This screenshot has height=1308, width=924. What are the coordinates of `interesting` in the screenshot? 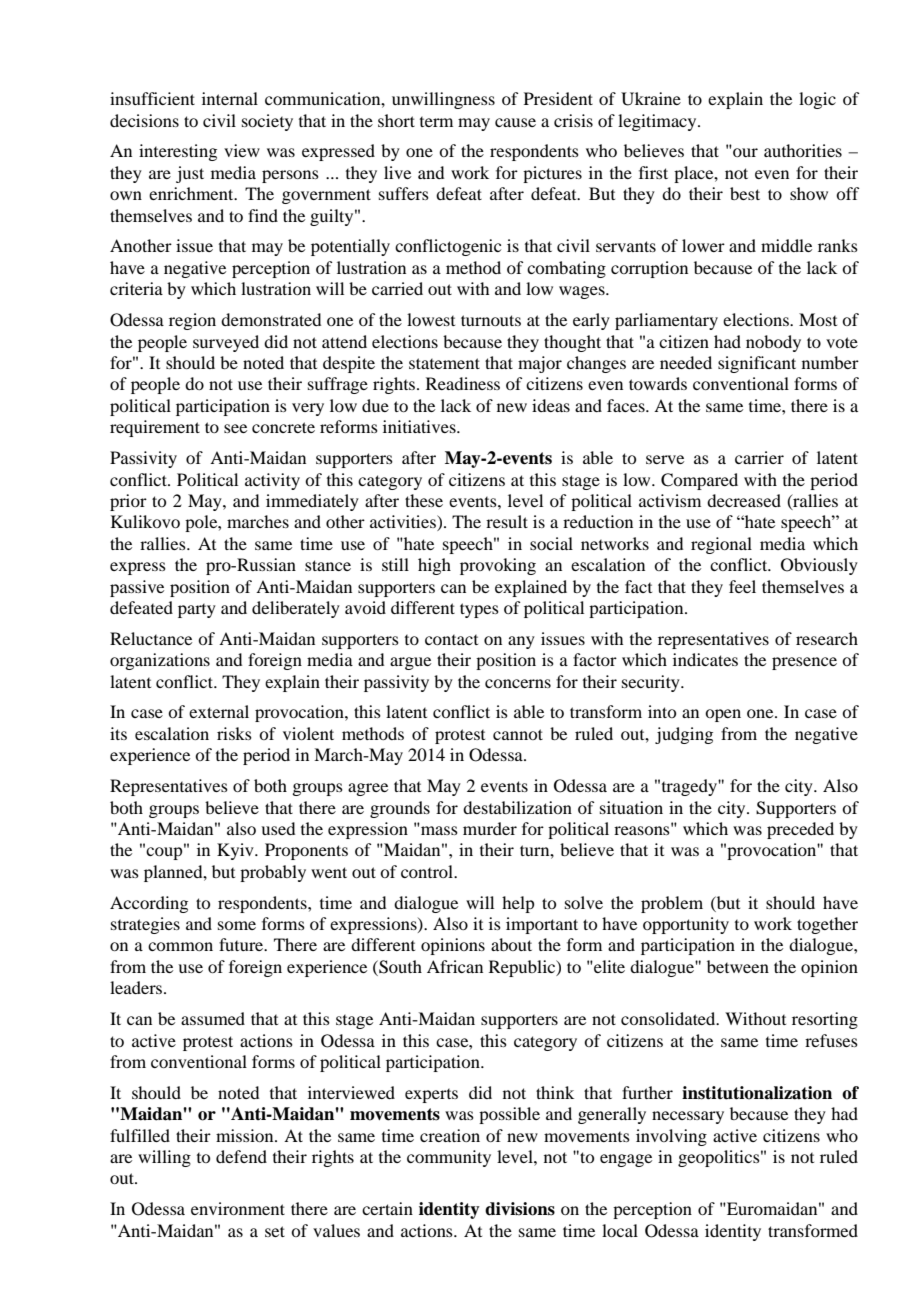 It's located at (178, 152).
